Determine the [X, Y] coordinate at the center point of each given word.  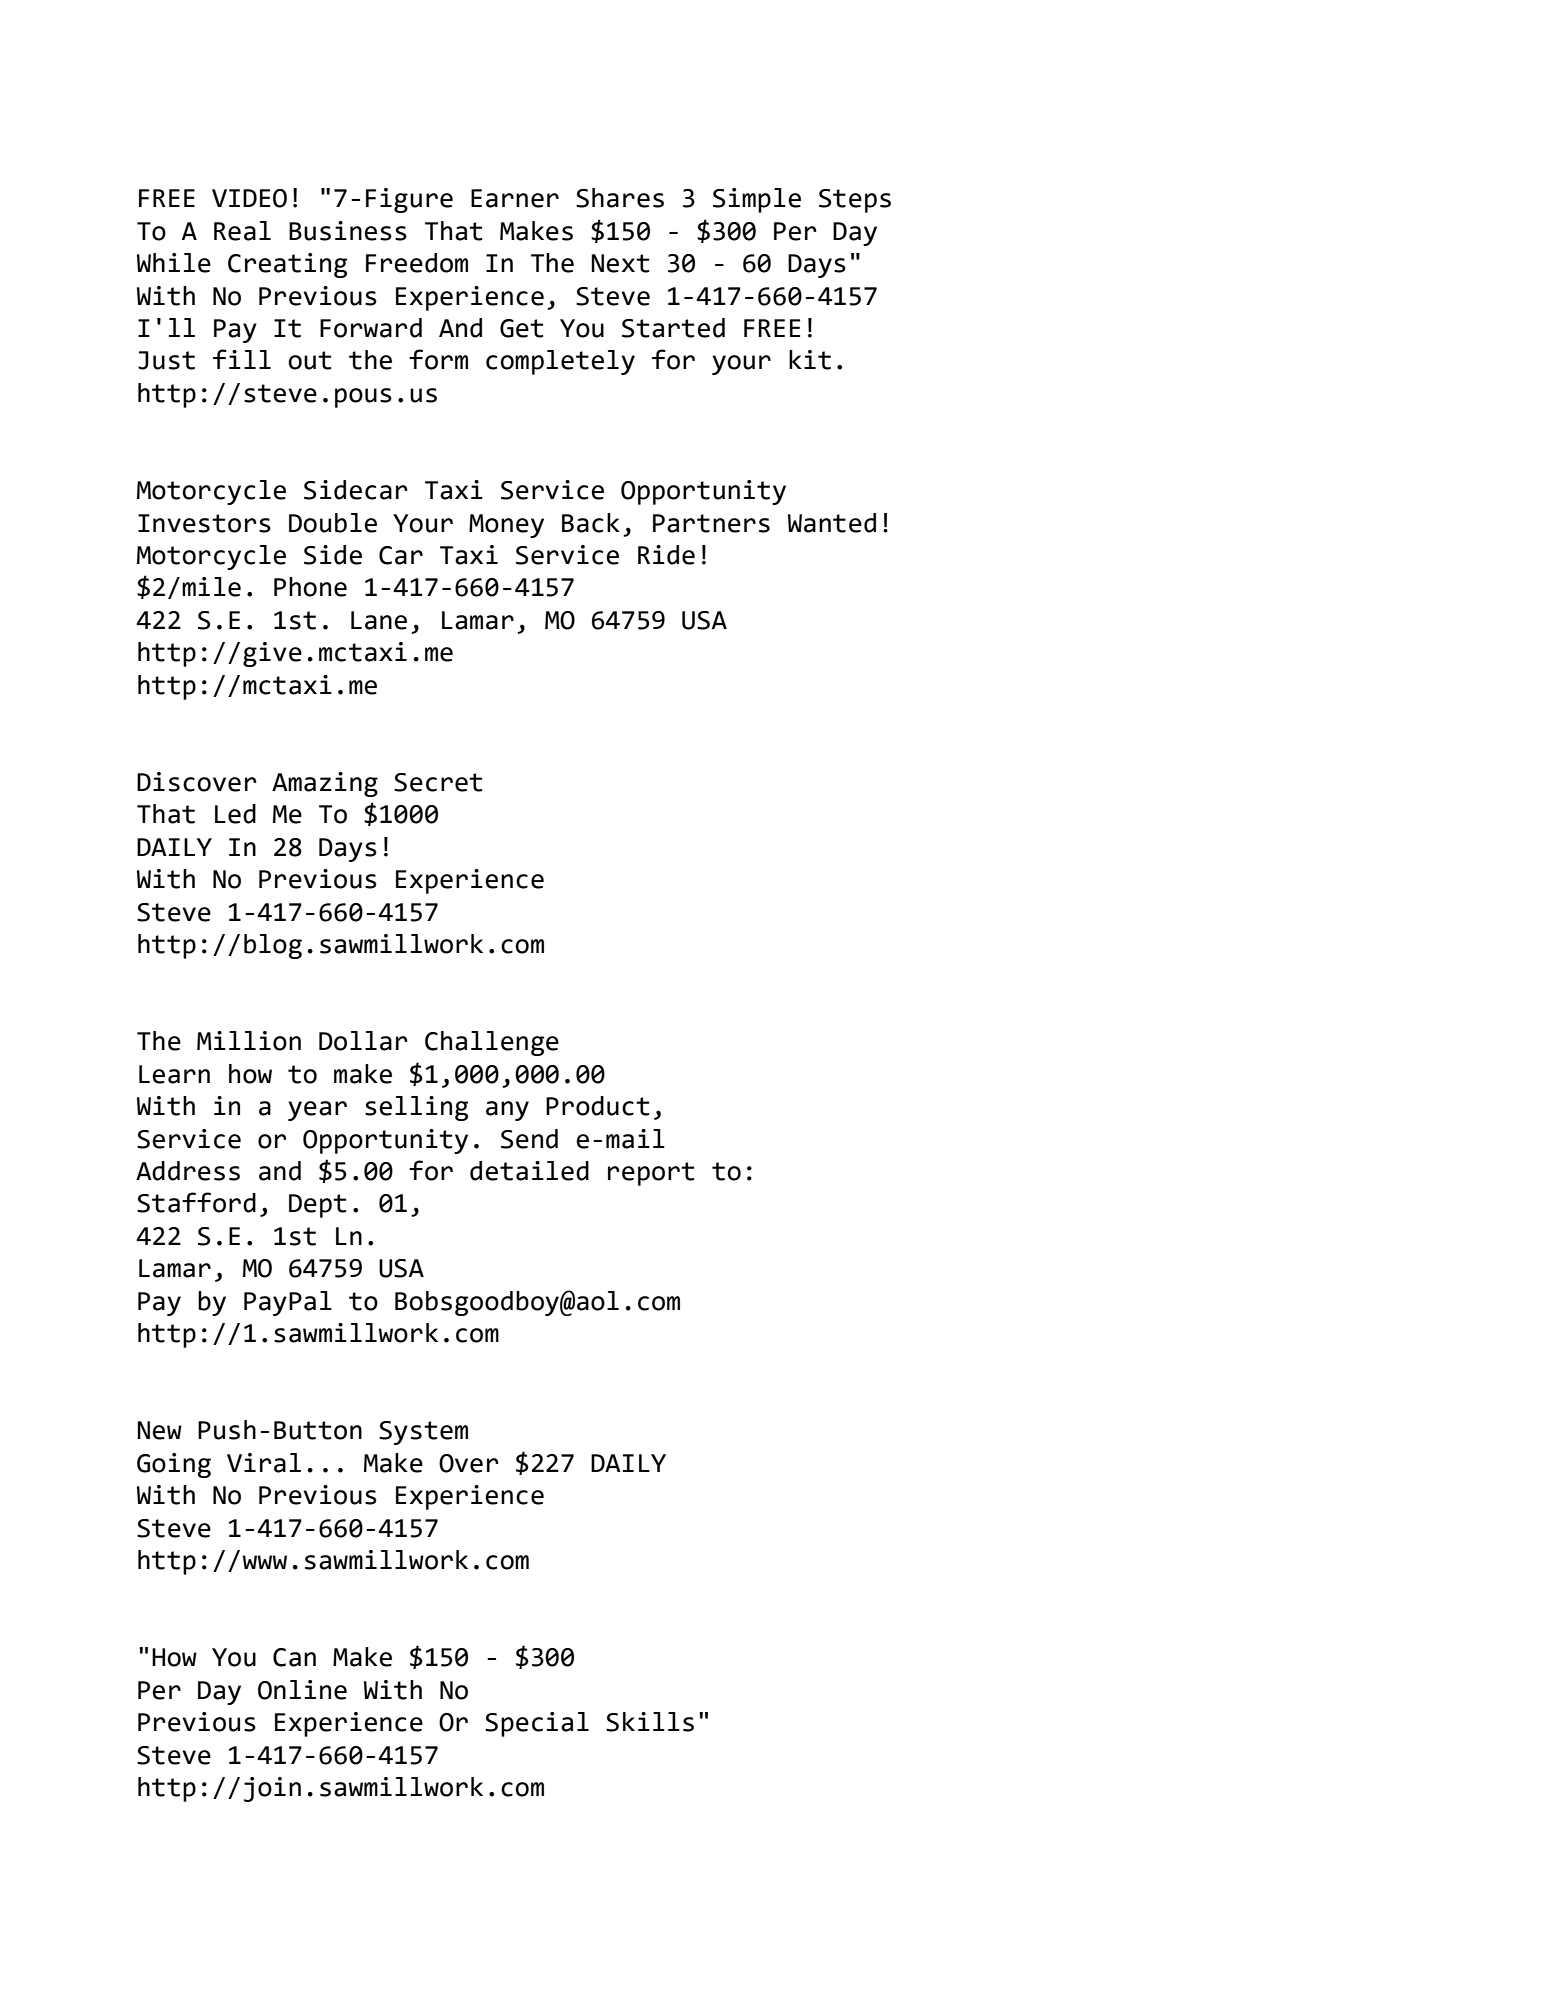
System [423, 1433]
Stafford [196, 1202]
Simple [757, 200]
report [651, 1174]
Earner [515, 198]
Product [597, 1106]
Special [537, 1724]
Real [242, 231]
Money [506, 526]
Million [249, 1041]
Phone [310, 587]
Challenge [492, 1043]
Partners [711, 523]
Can [294, 1657]
